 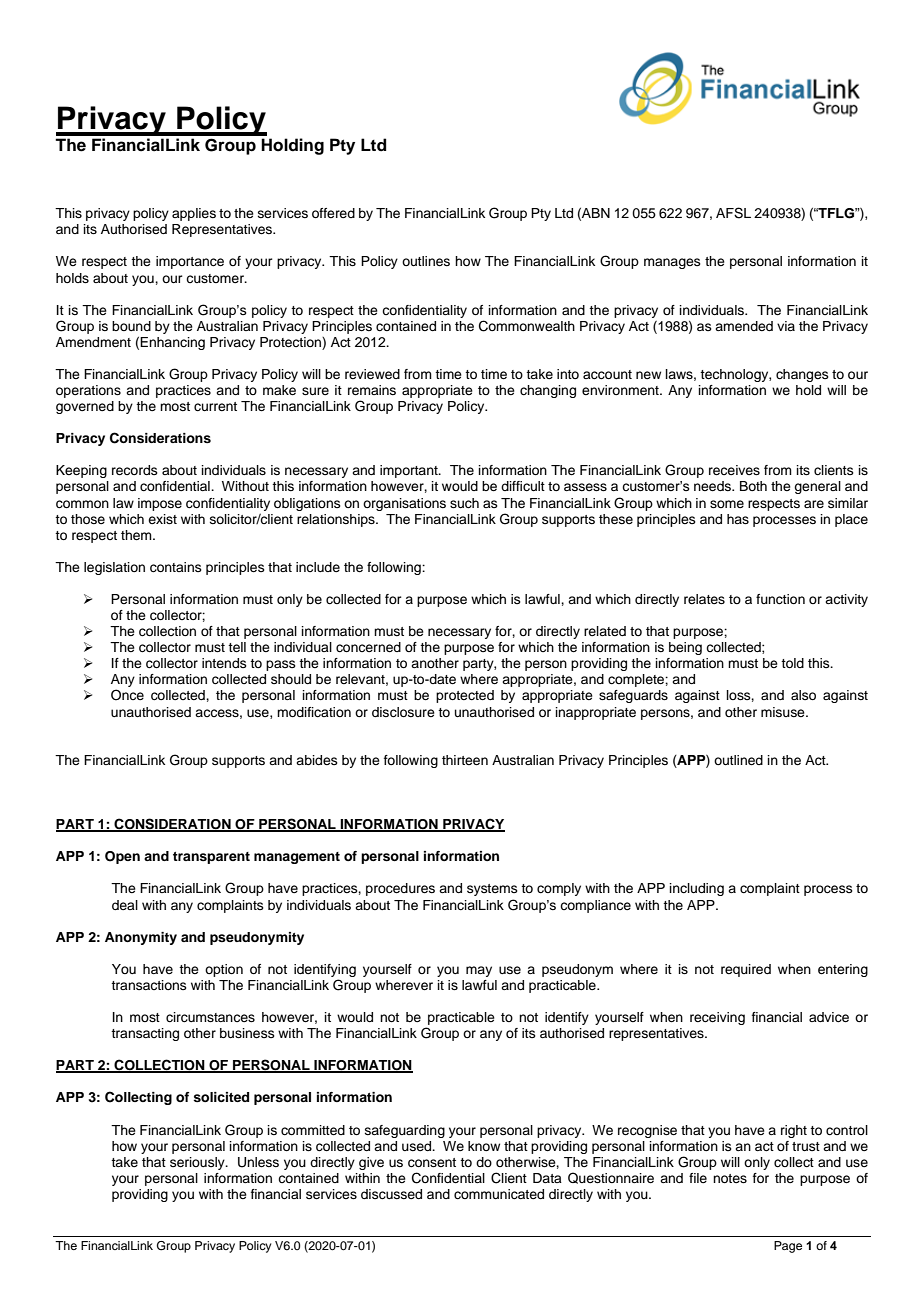 I want to click on Both, so click(x=753, y=486).
